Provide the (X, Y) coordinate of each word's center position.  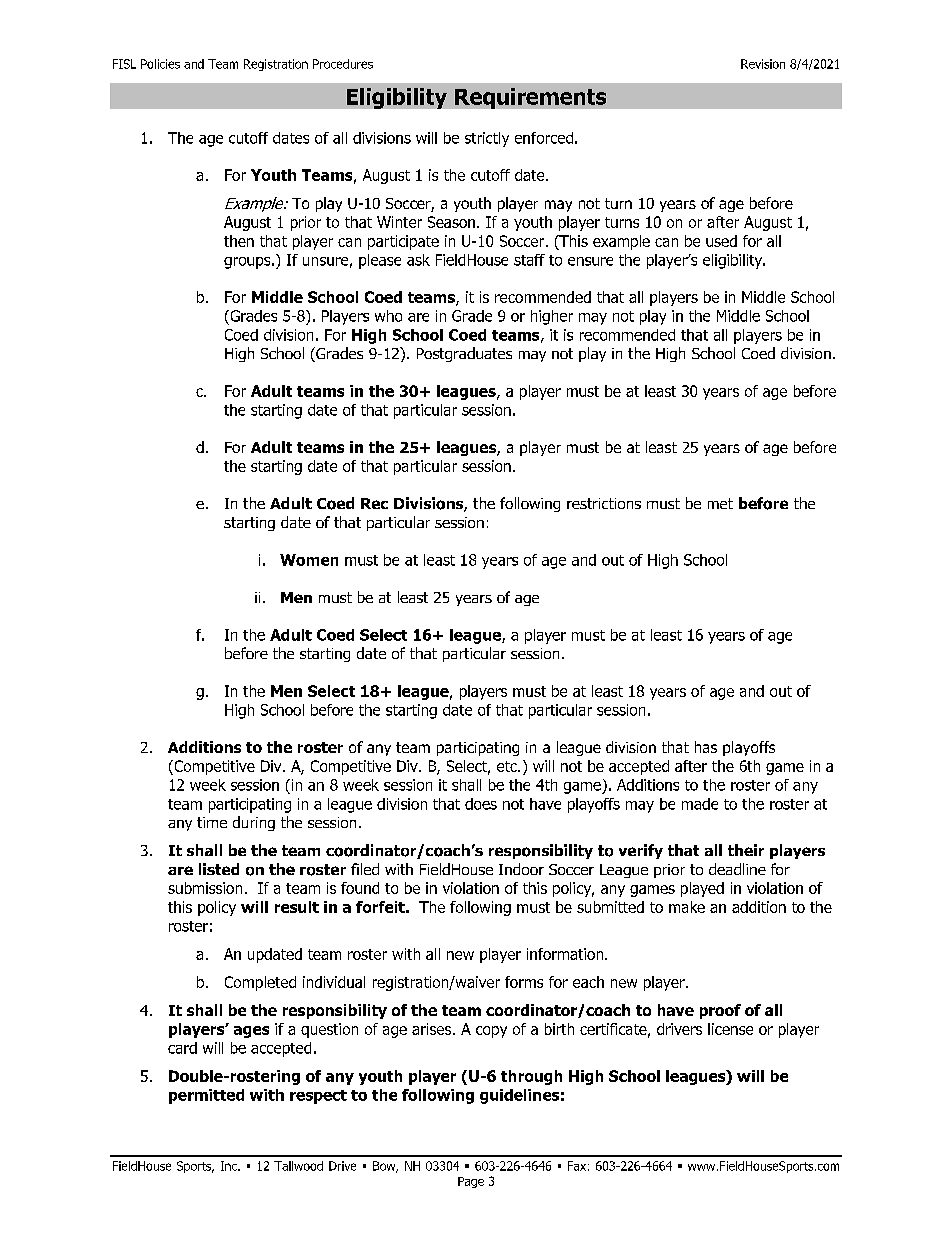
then (239, 241)
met (720, 503)
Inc (230, 1166)
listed (219, 869)
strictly (487, 139)
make (687, 907)
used (721, 241)
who (388, 316)
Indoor (521, 869)
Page (471, 1182)
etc (508, 766)
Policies (160, 64)
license (730, 1029)
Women (309, 560)
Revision (763, 64)
